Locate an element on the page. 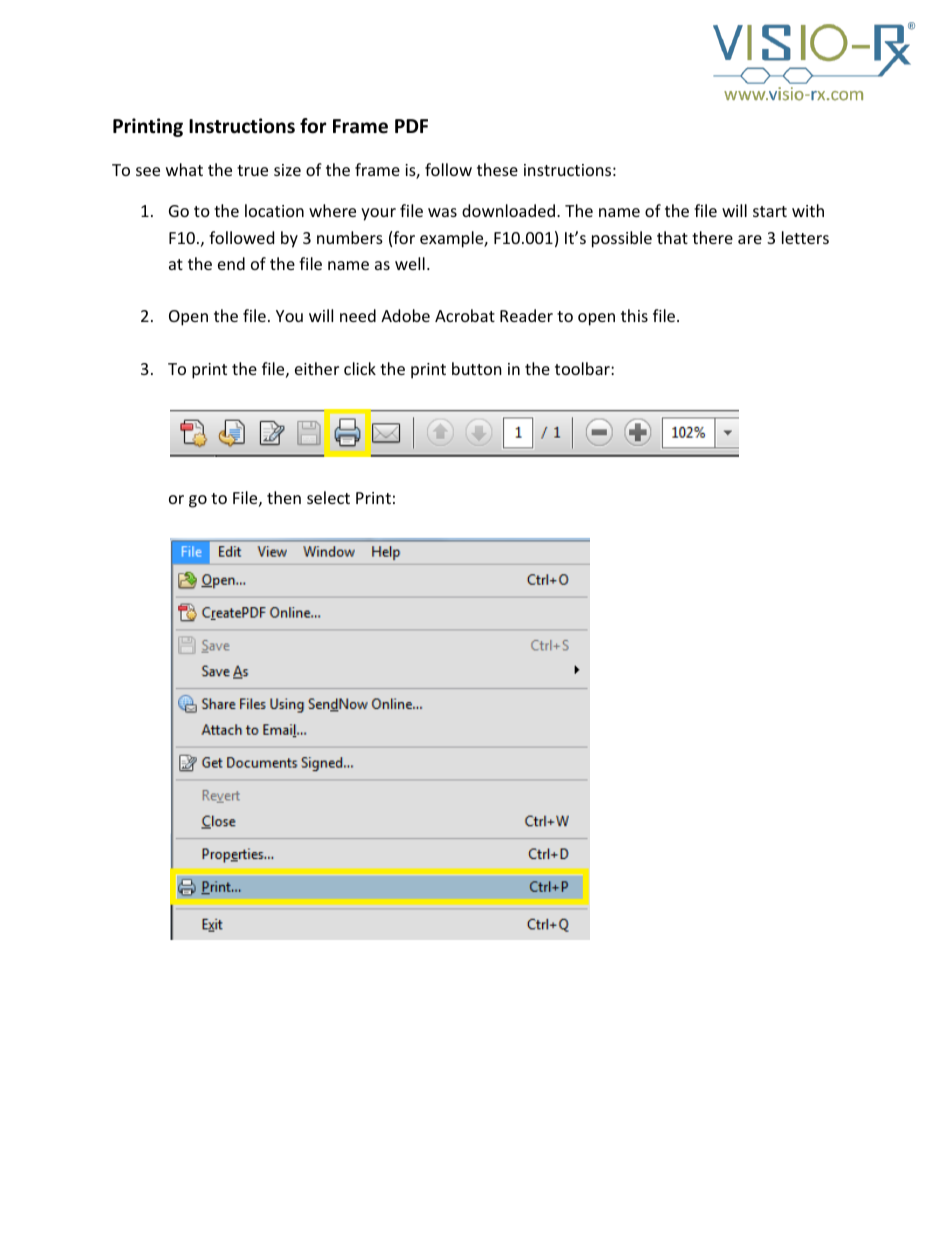 The height and width of the image is (1233, 952). PDF is located at coordinates (411, 126).
